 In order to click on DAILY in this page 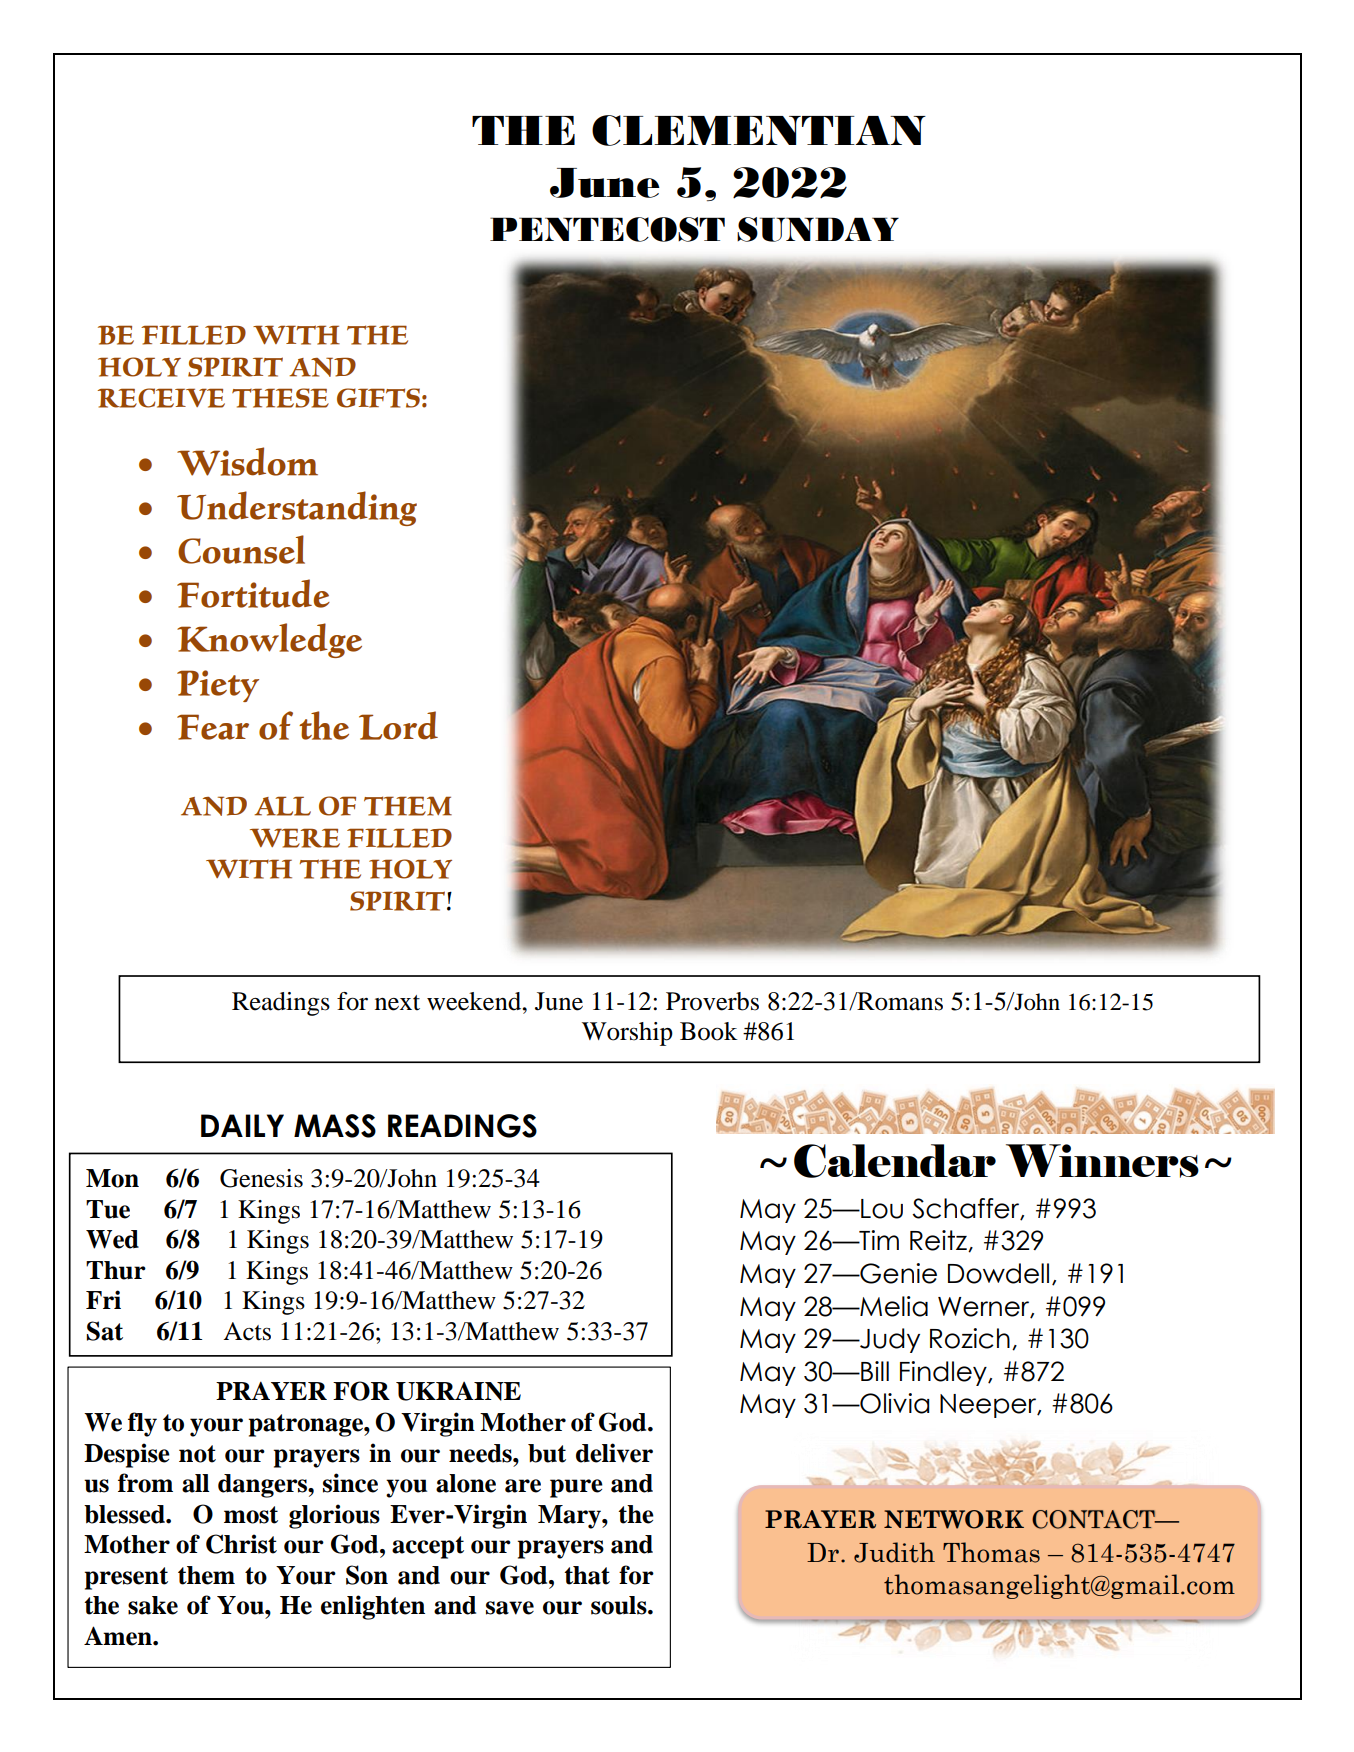, I will do `click(242, 1125)`.
